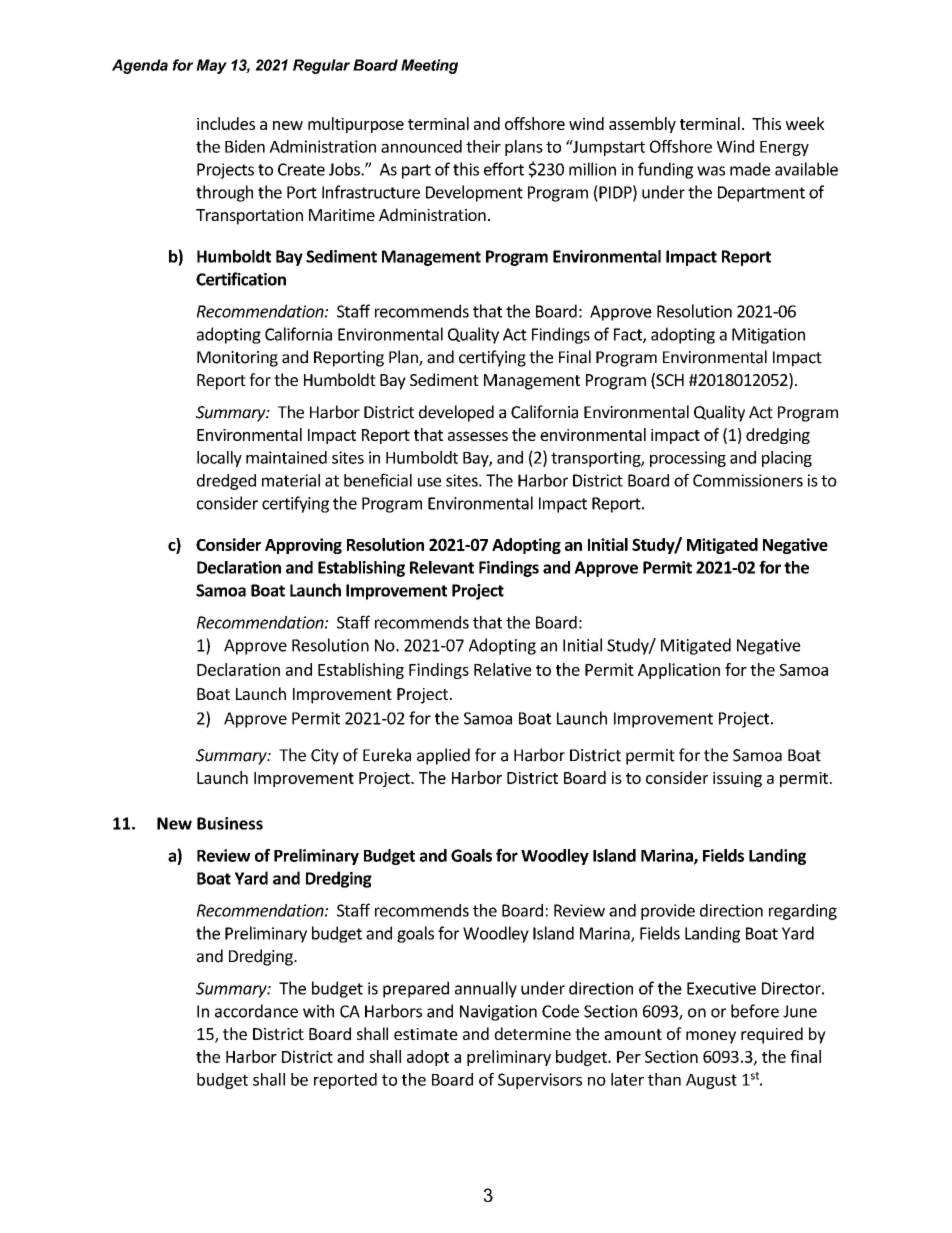 This screenshot has width=952, height=1233. What do you see at coordinates (443, 756) in the screenshot?
I see `applied` at bounding box center [443, 756].
